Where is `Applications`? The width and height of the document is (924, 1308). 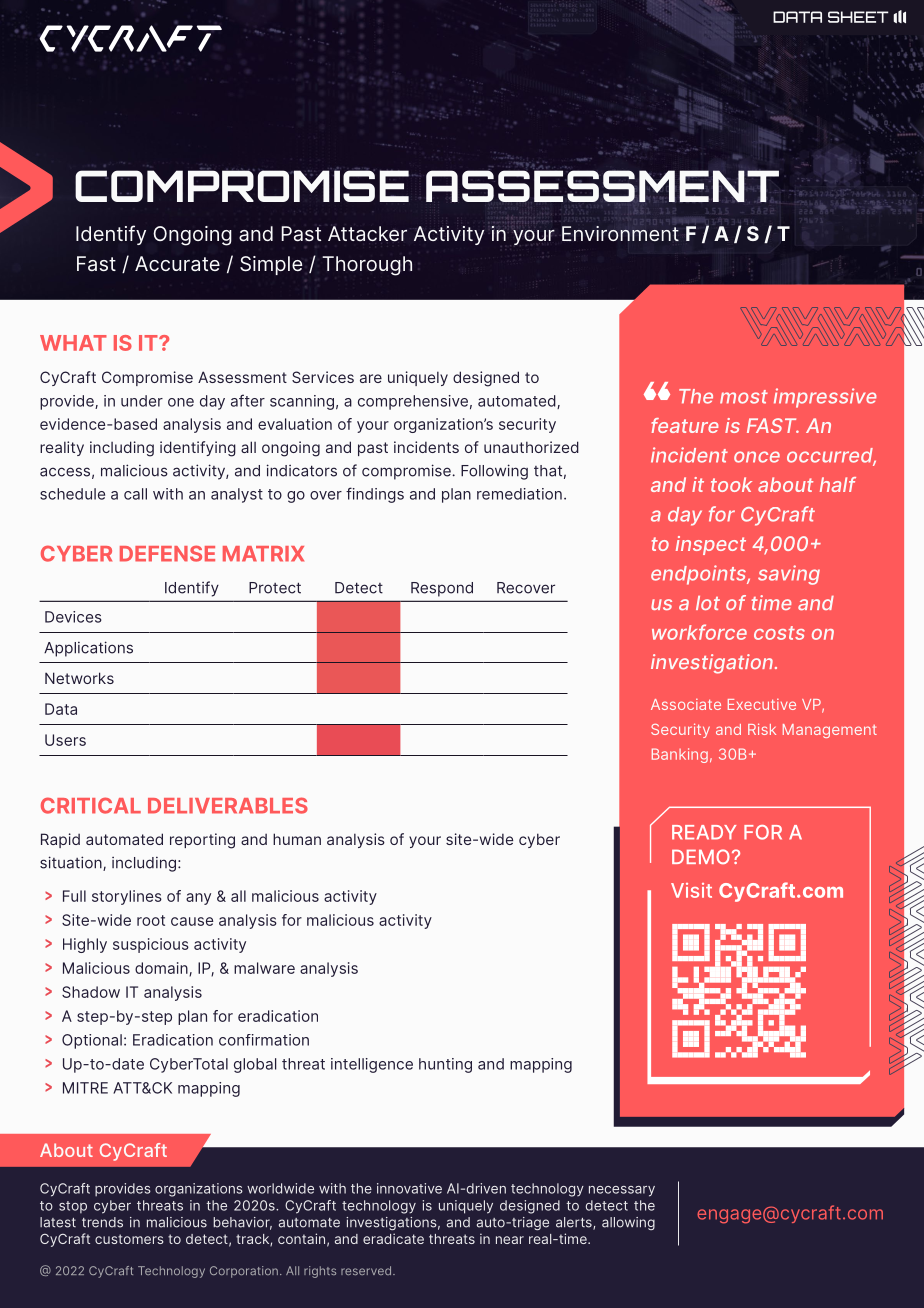
Applications is located at coordinates (88, 649).
